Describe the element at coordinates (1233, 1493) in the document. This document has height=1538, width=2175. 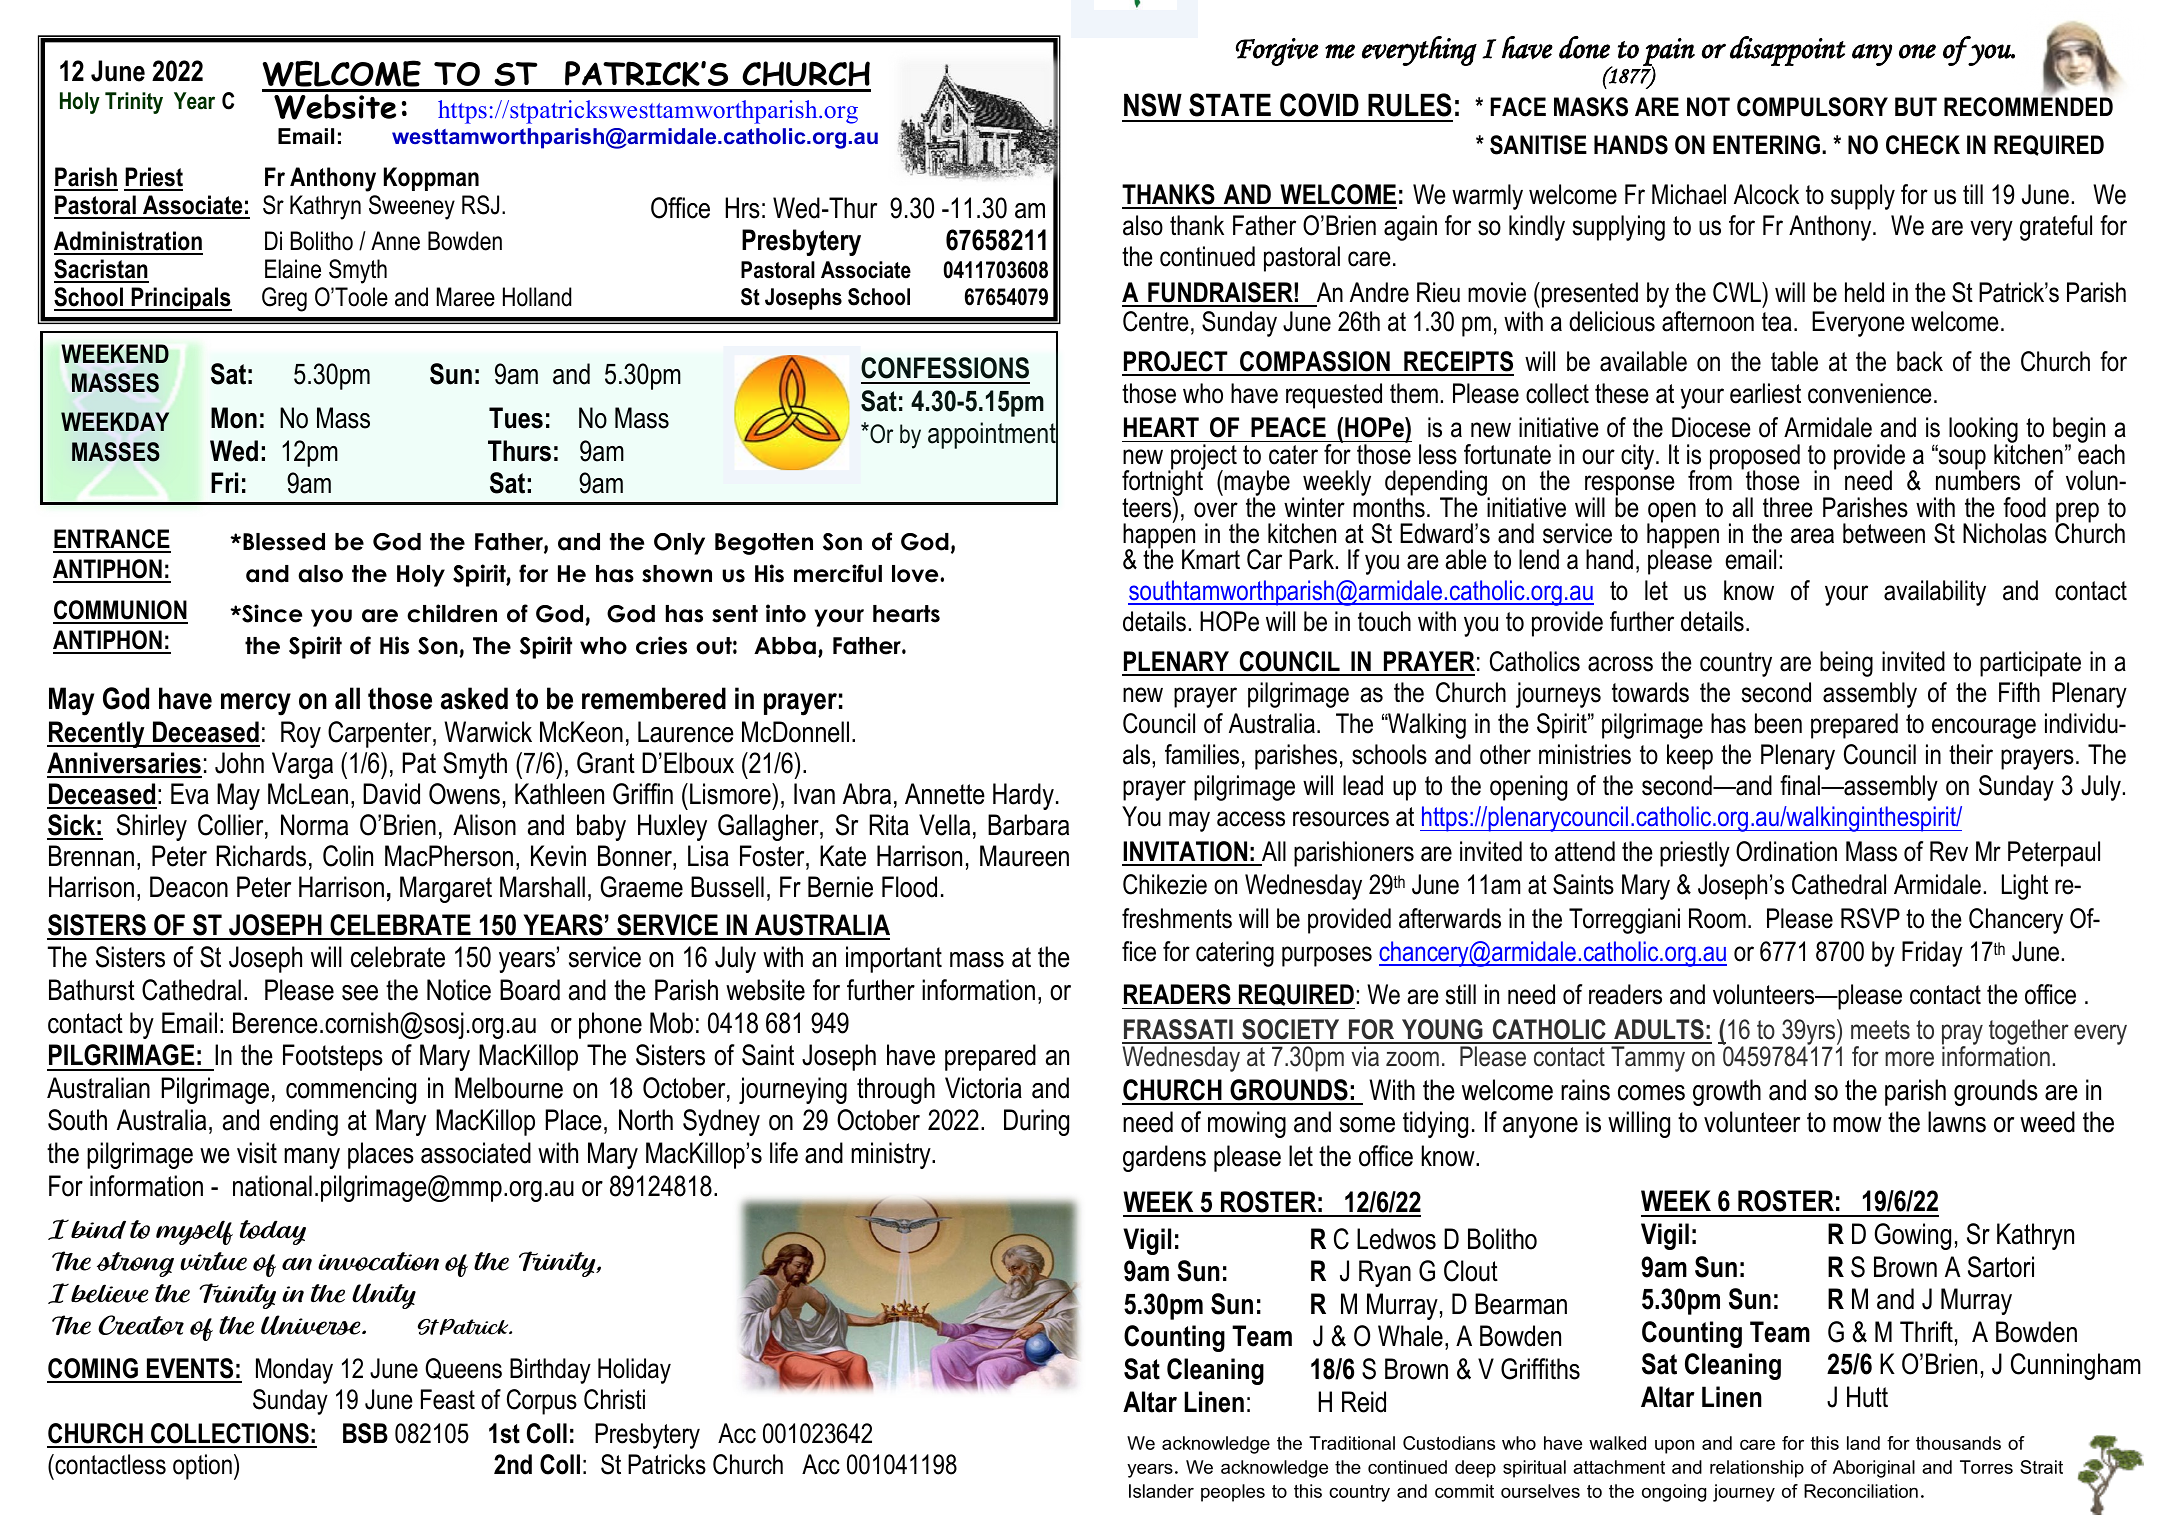
I see `peoples` at that location.
